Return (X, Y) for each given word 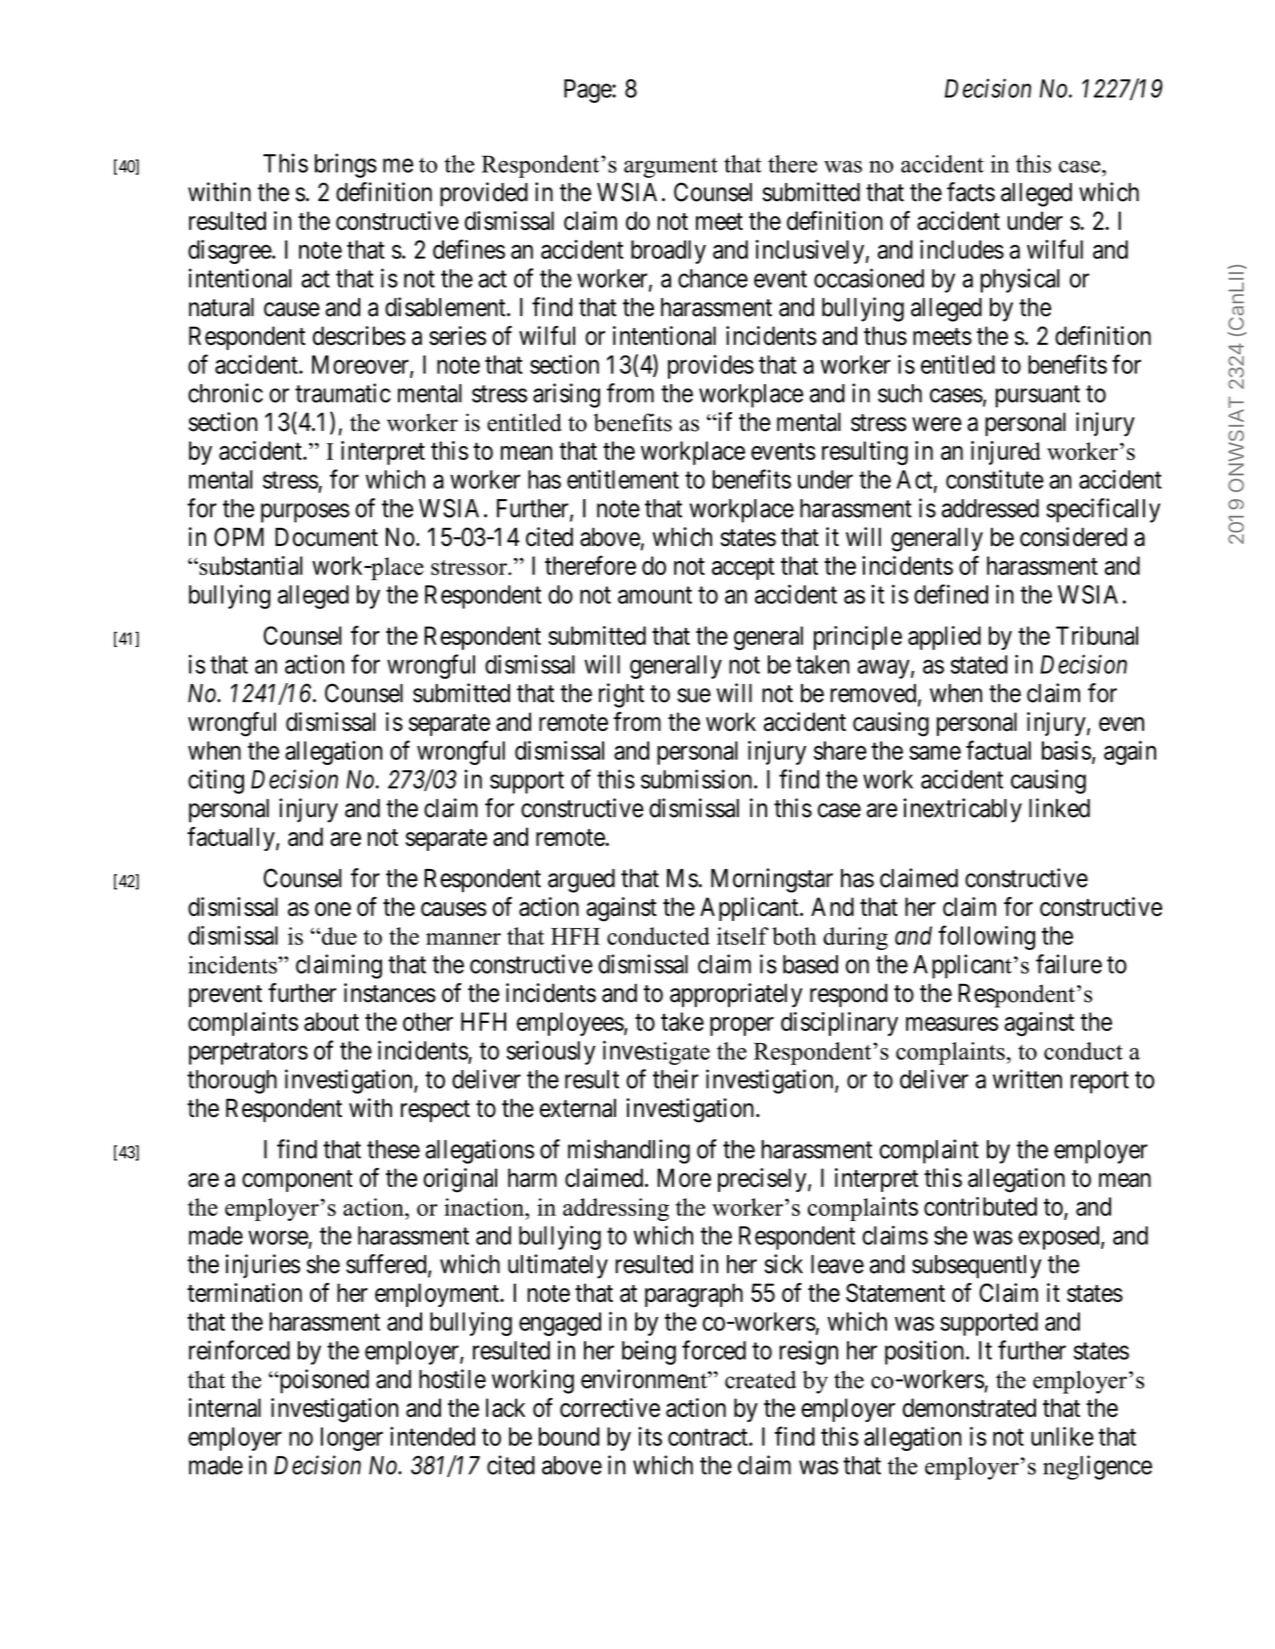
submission (698, 779)
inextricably (962, 810)
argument (671, 167)
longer (352, 1439)
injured (1006, 453)
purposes (305, 513)
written (1027, 1079)
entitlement (623, 479)
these (393, 1149)
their (676, 1079)
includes (962, 249)
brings (346, 165)
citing (216, 781)
